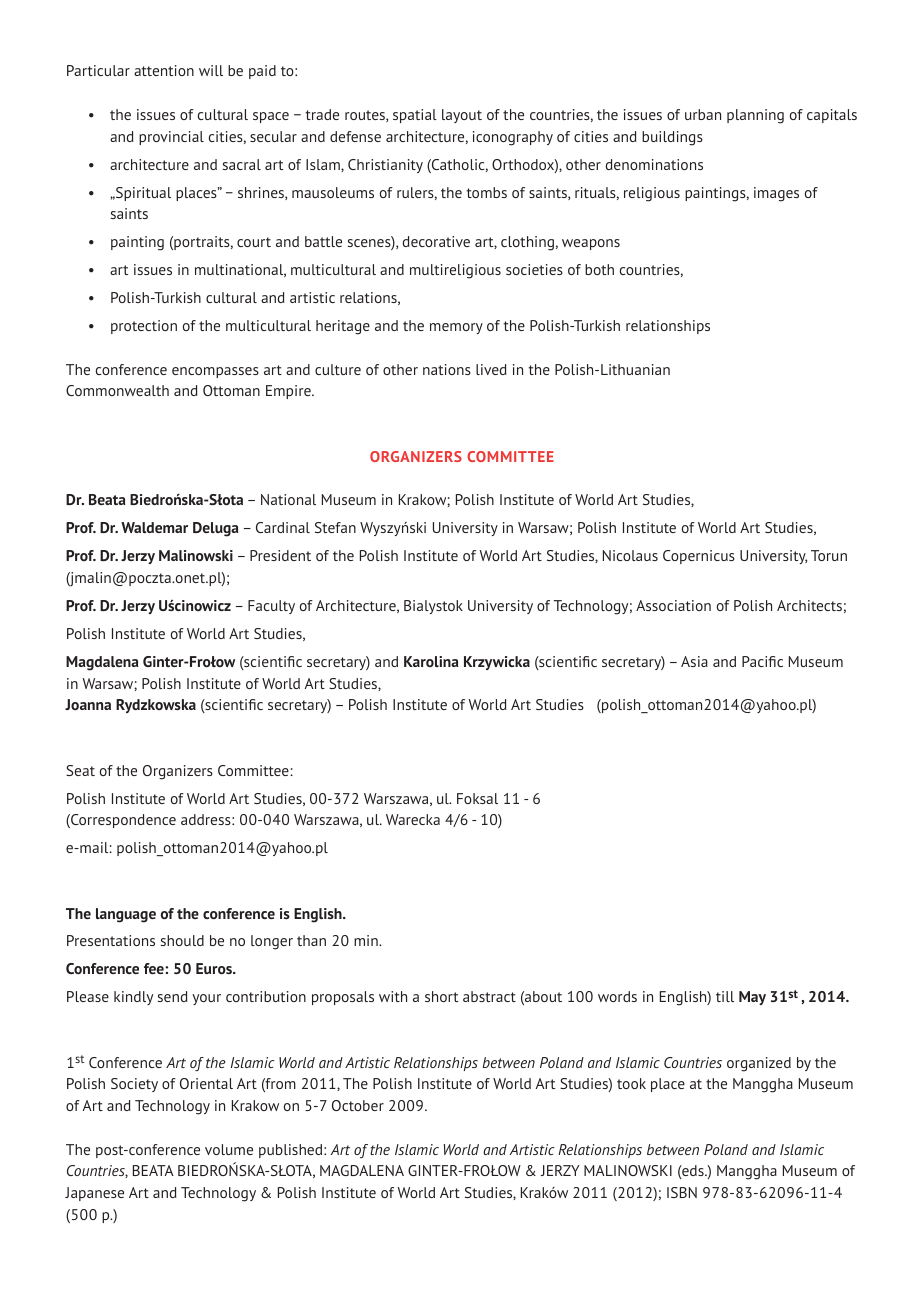  What do you see at coordinates (335, 527) in the screenshot?
I see `Stefan` at bounding box center [335, 527].
